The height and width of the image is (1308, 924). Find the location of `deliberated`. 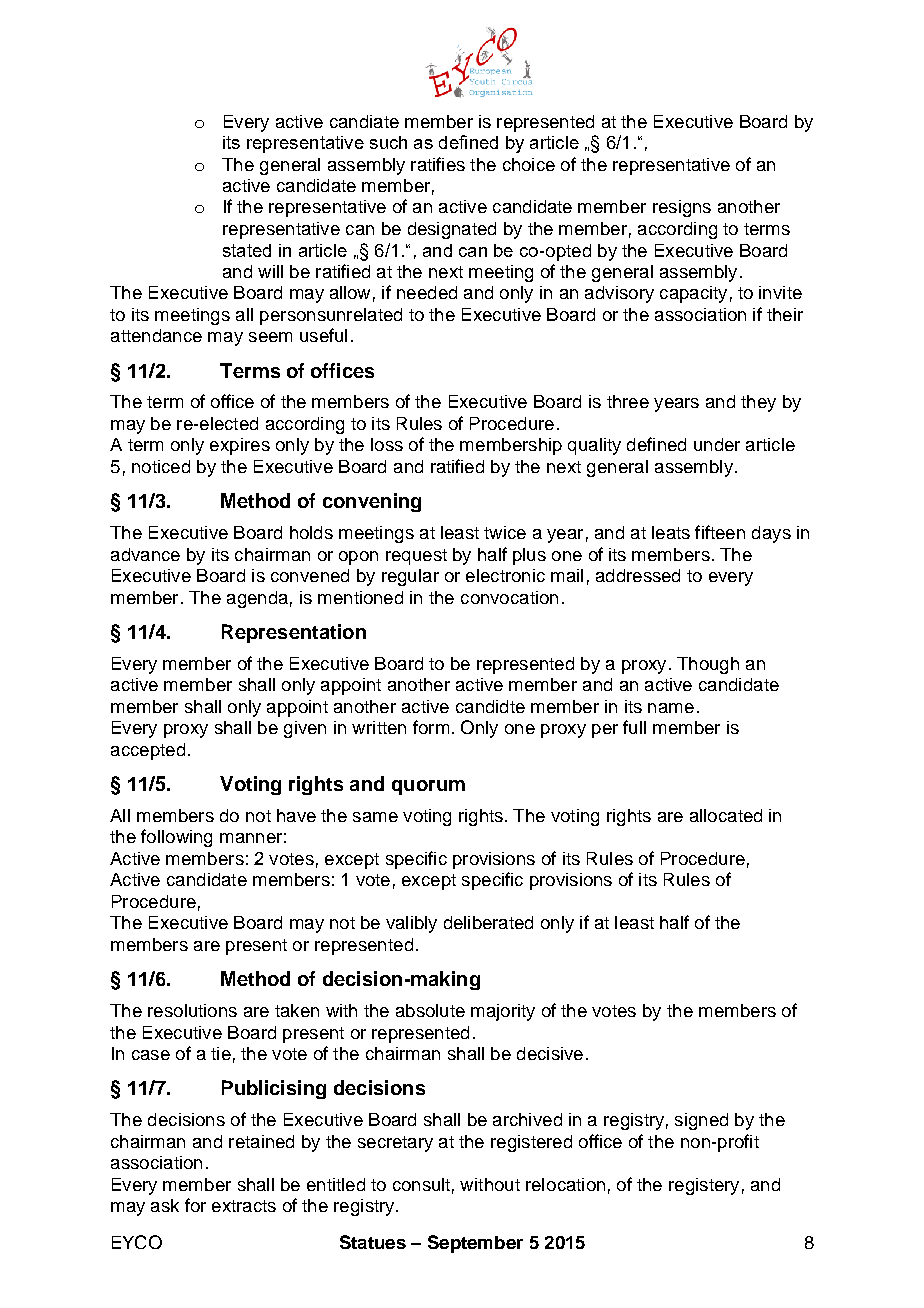

deliberated is located at coordinates (488, 922).
